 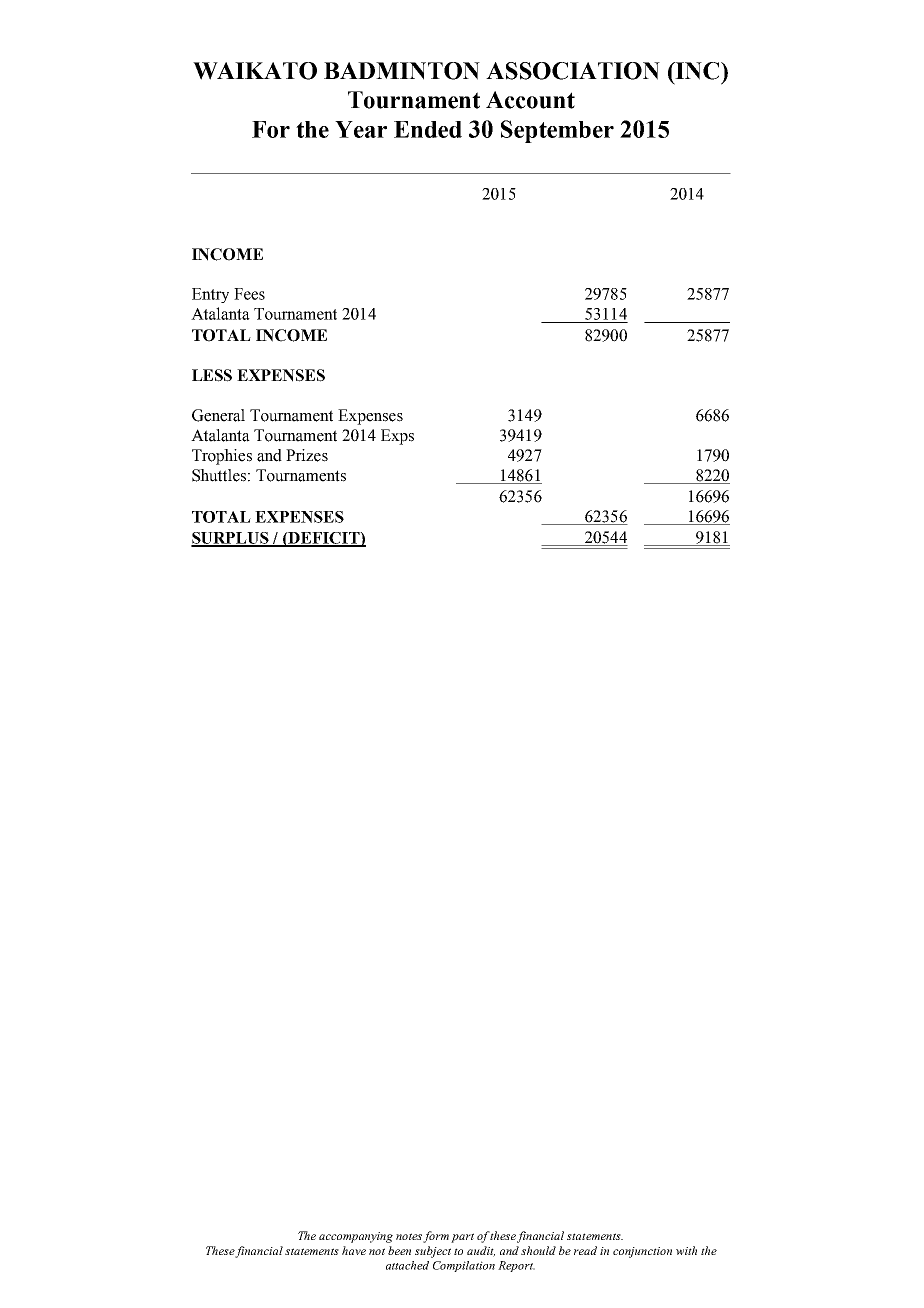 What do you see at coordinates (573, 71) in the image?
I see `ASSOCIATION` at bounding box center [573, 71].
